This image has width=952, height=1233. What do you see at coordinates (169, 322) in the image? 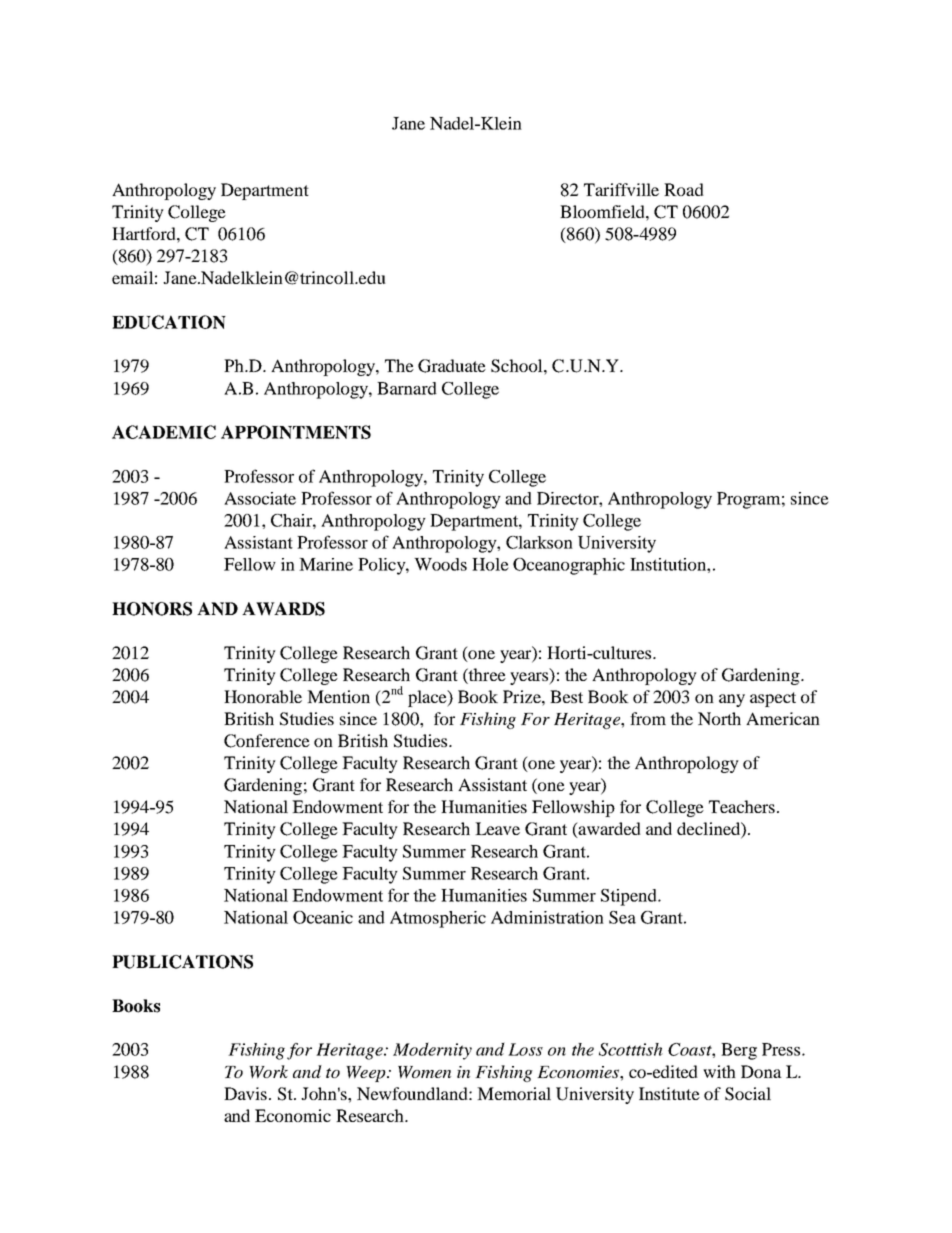
I see `EDUCATION` at bounding box center [169, 322].
